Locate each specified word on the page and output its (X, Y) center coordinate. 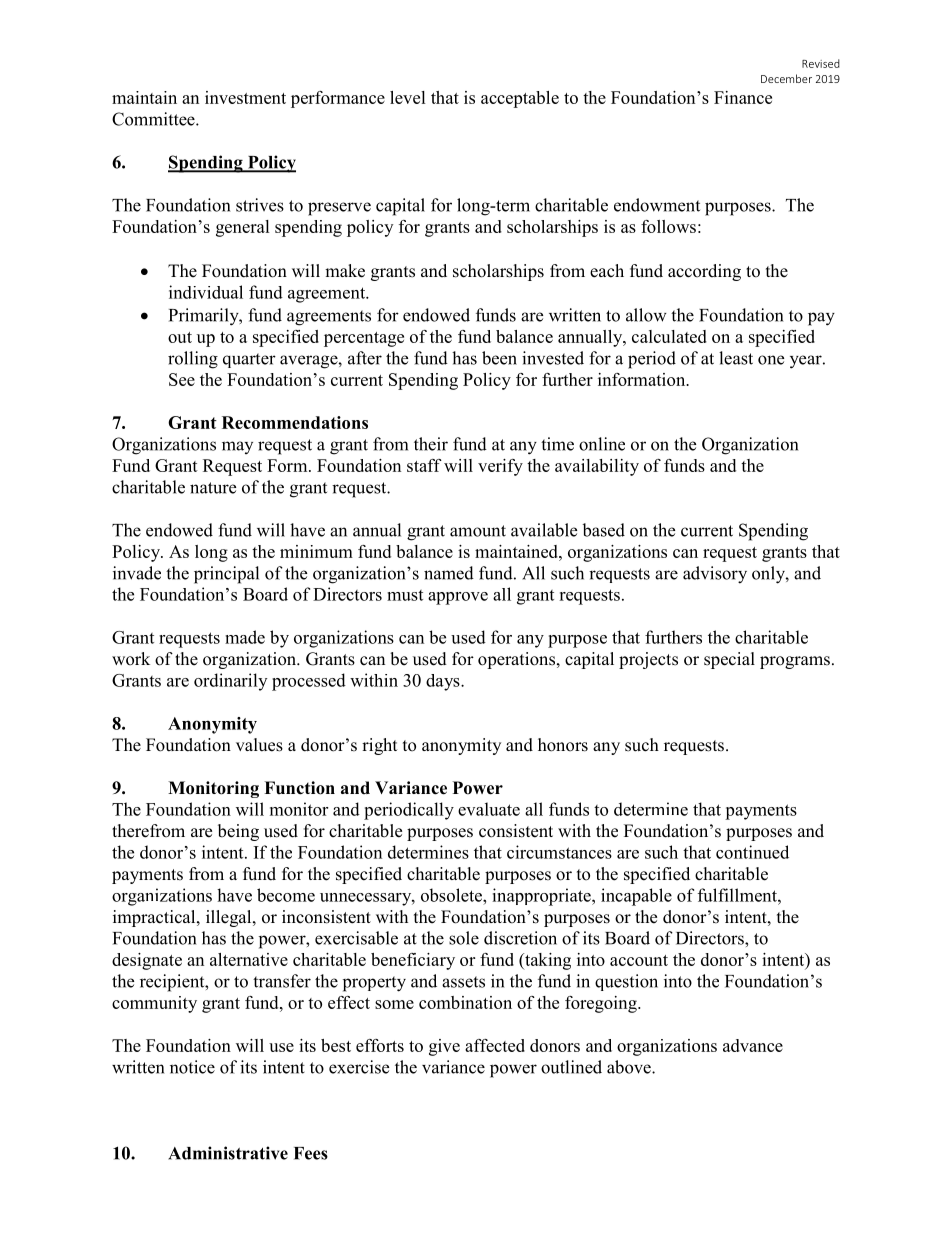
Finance (743, 97)
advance (753, 1045)
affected (495, 1045)
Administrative (228, 1153)
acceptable (520, 99)
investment (245, 97)
